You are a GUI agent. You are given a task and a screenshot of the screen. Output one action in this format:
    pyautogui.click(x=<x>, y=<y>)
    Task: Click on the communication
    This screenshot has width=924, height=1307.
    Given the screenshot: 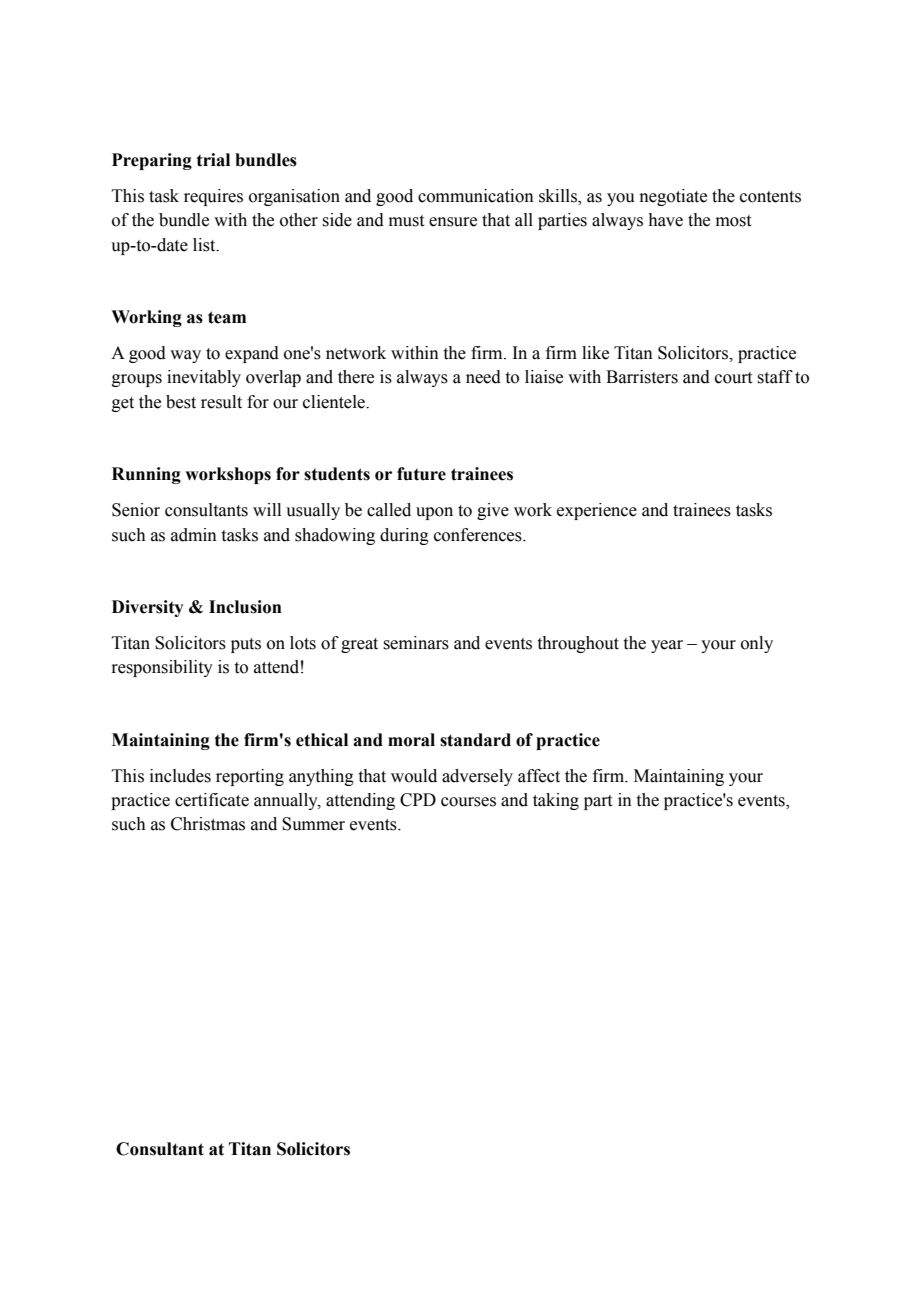 What is the action you would take?
    pyautogui.click(x=476, y=196)
